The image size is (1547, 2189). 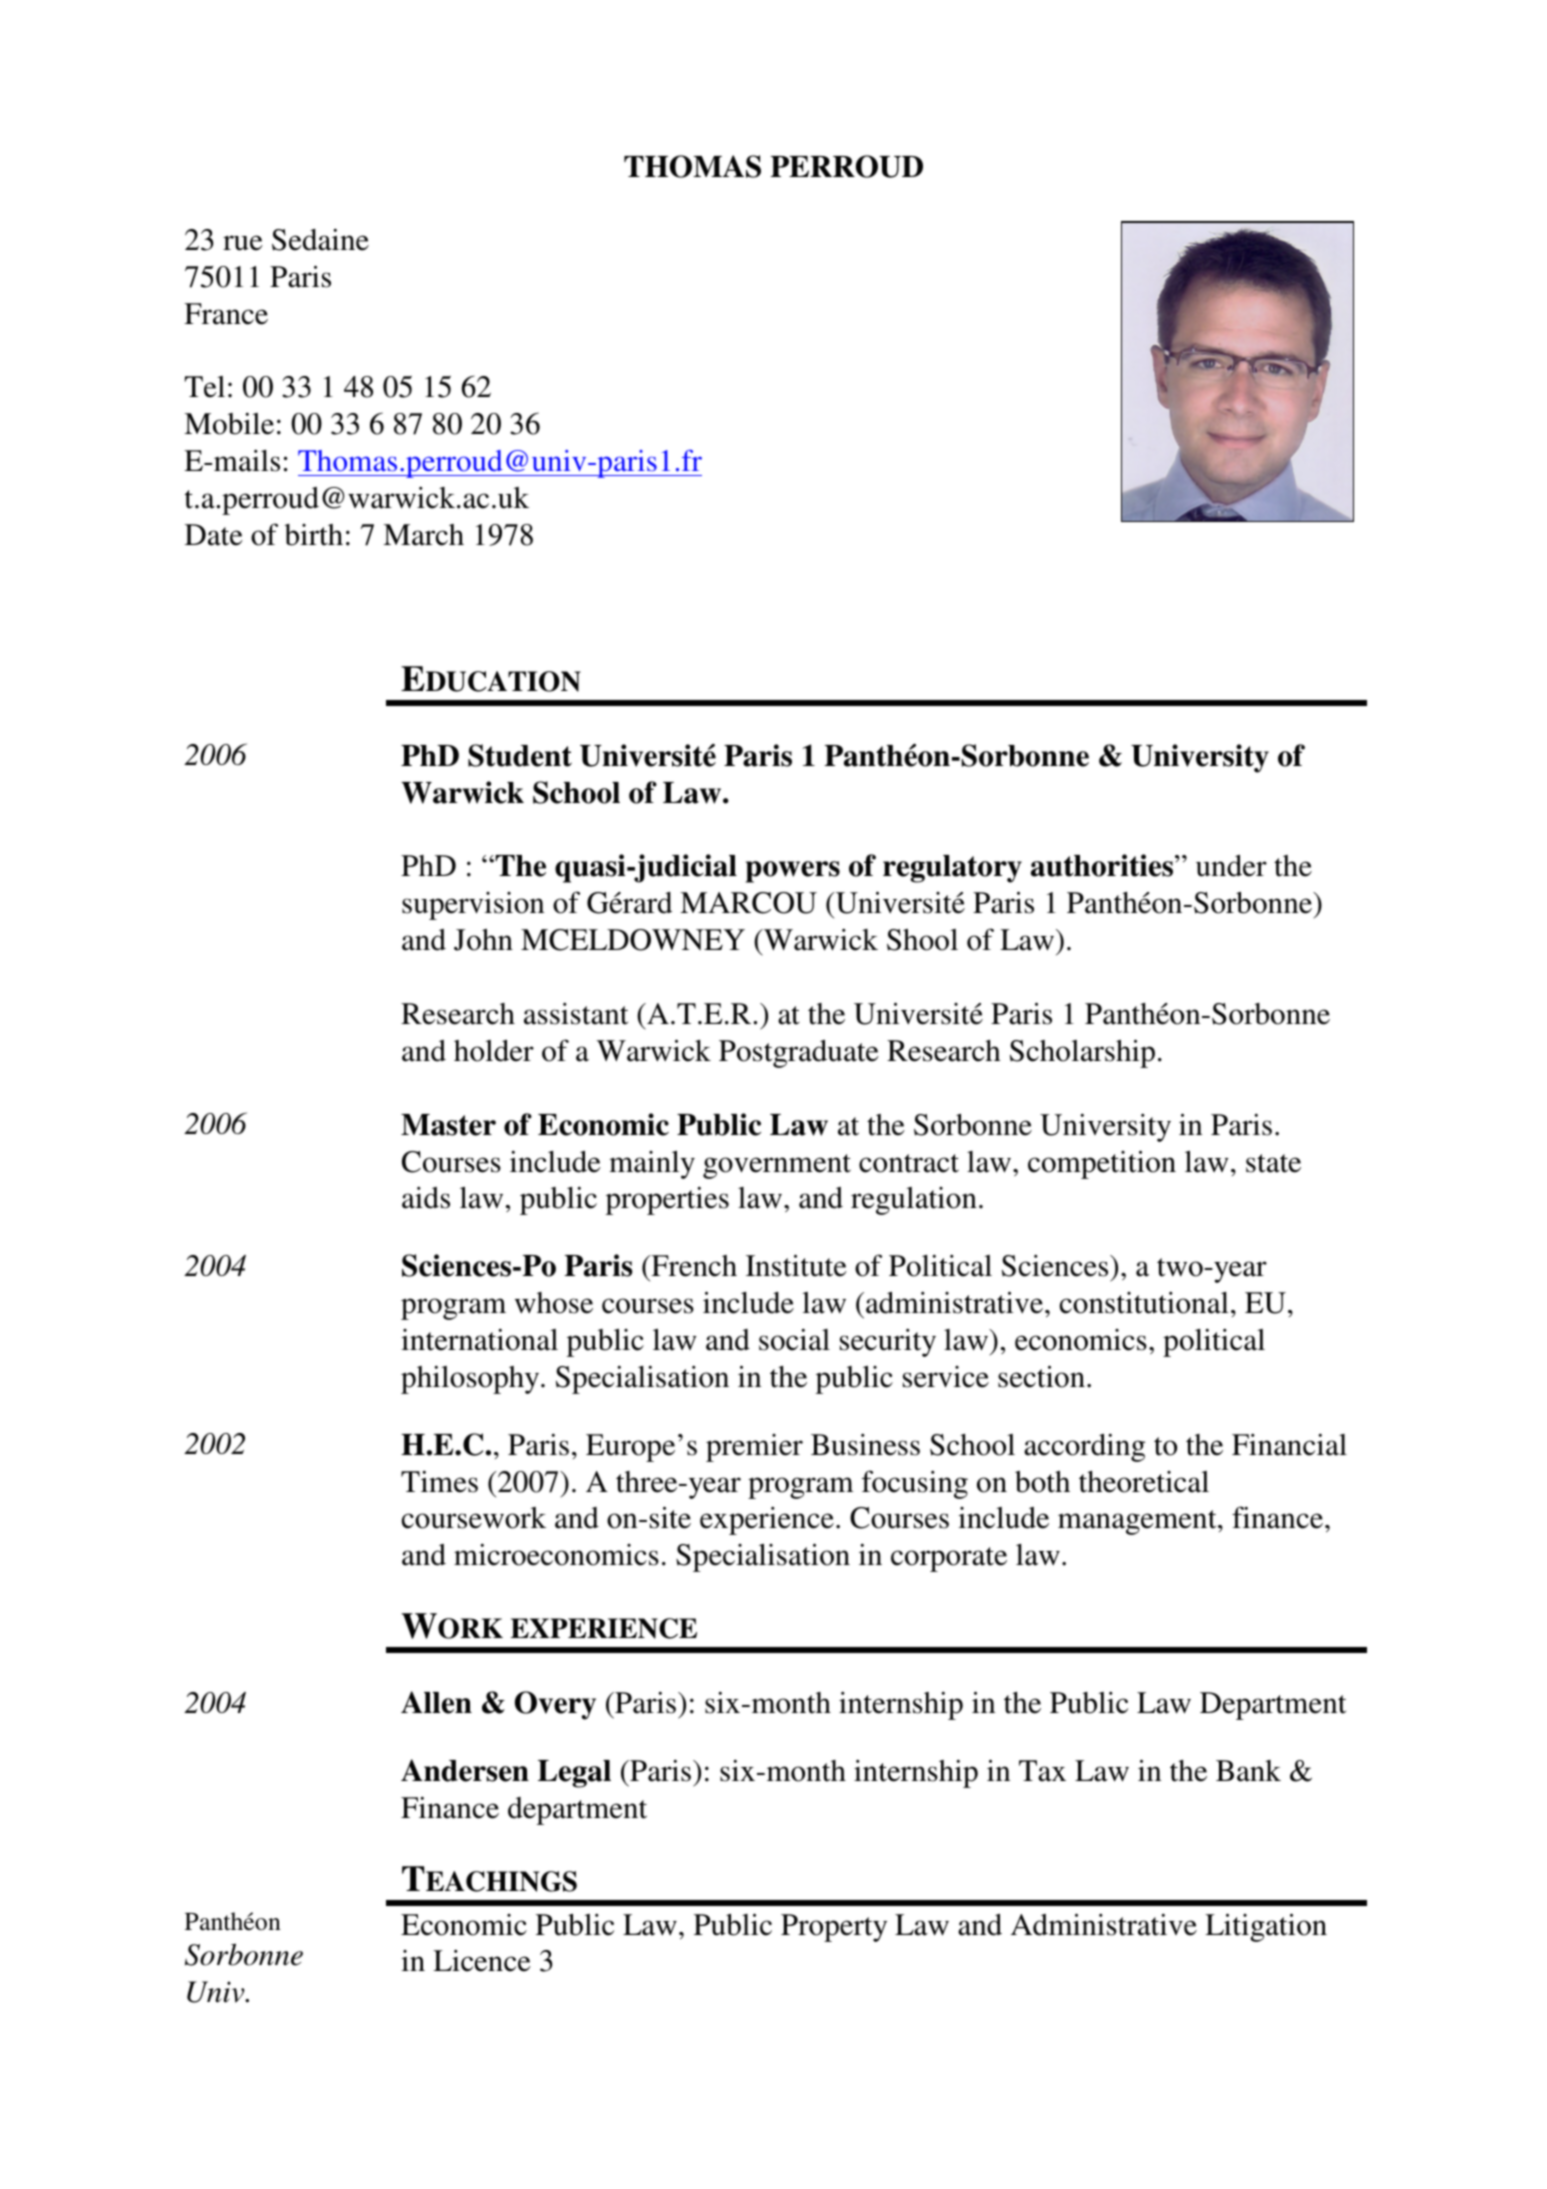 I want to click on authorities, so click(x=1103, y=865).
